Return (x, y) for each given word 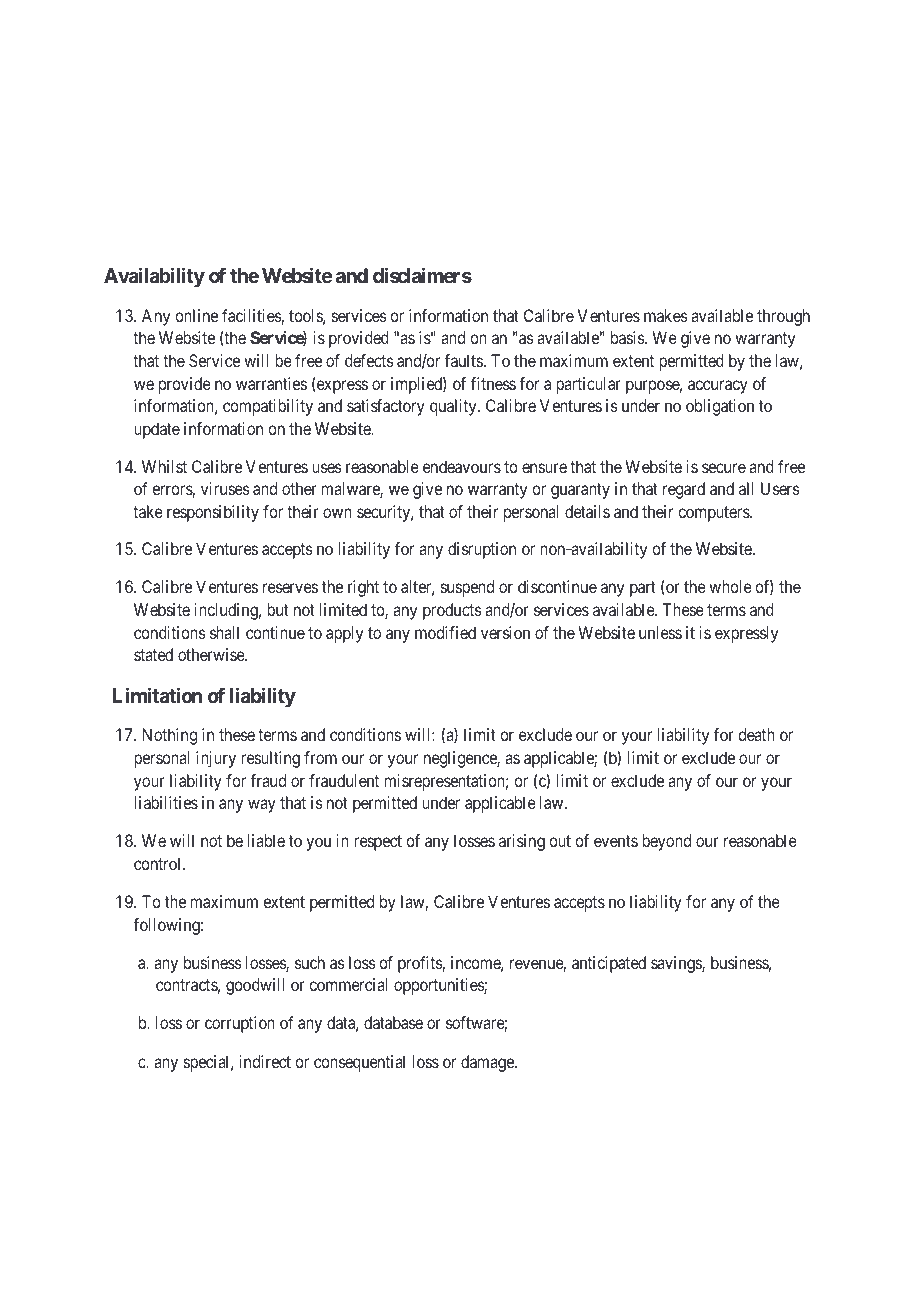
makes (666, 315)
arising (522, 842)
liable (266, 840)
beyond (666, 842)
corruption (240, 1024)
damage (488, 1063)
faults (463, 360)
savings (677, 964)
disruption (482, 550)
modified (445, 632)
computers (714, 514)
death (756, 734)
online (196, 315)
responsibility (213, 513)
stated (153, 654)
